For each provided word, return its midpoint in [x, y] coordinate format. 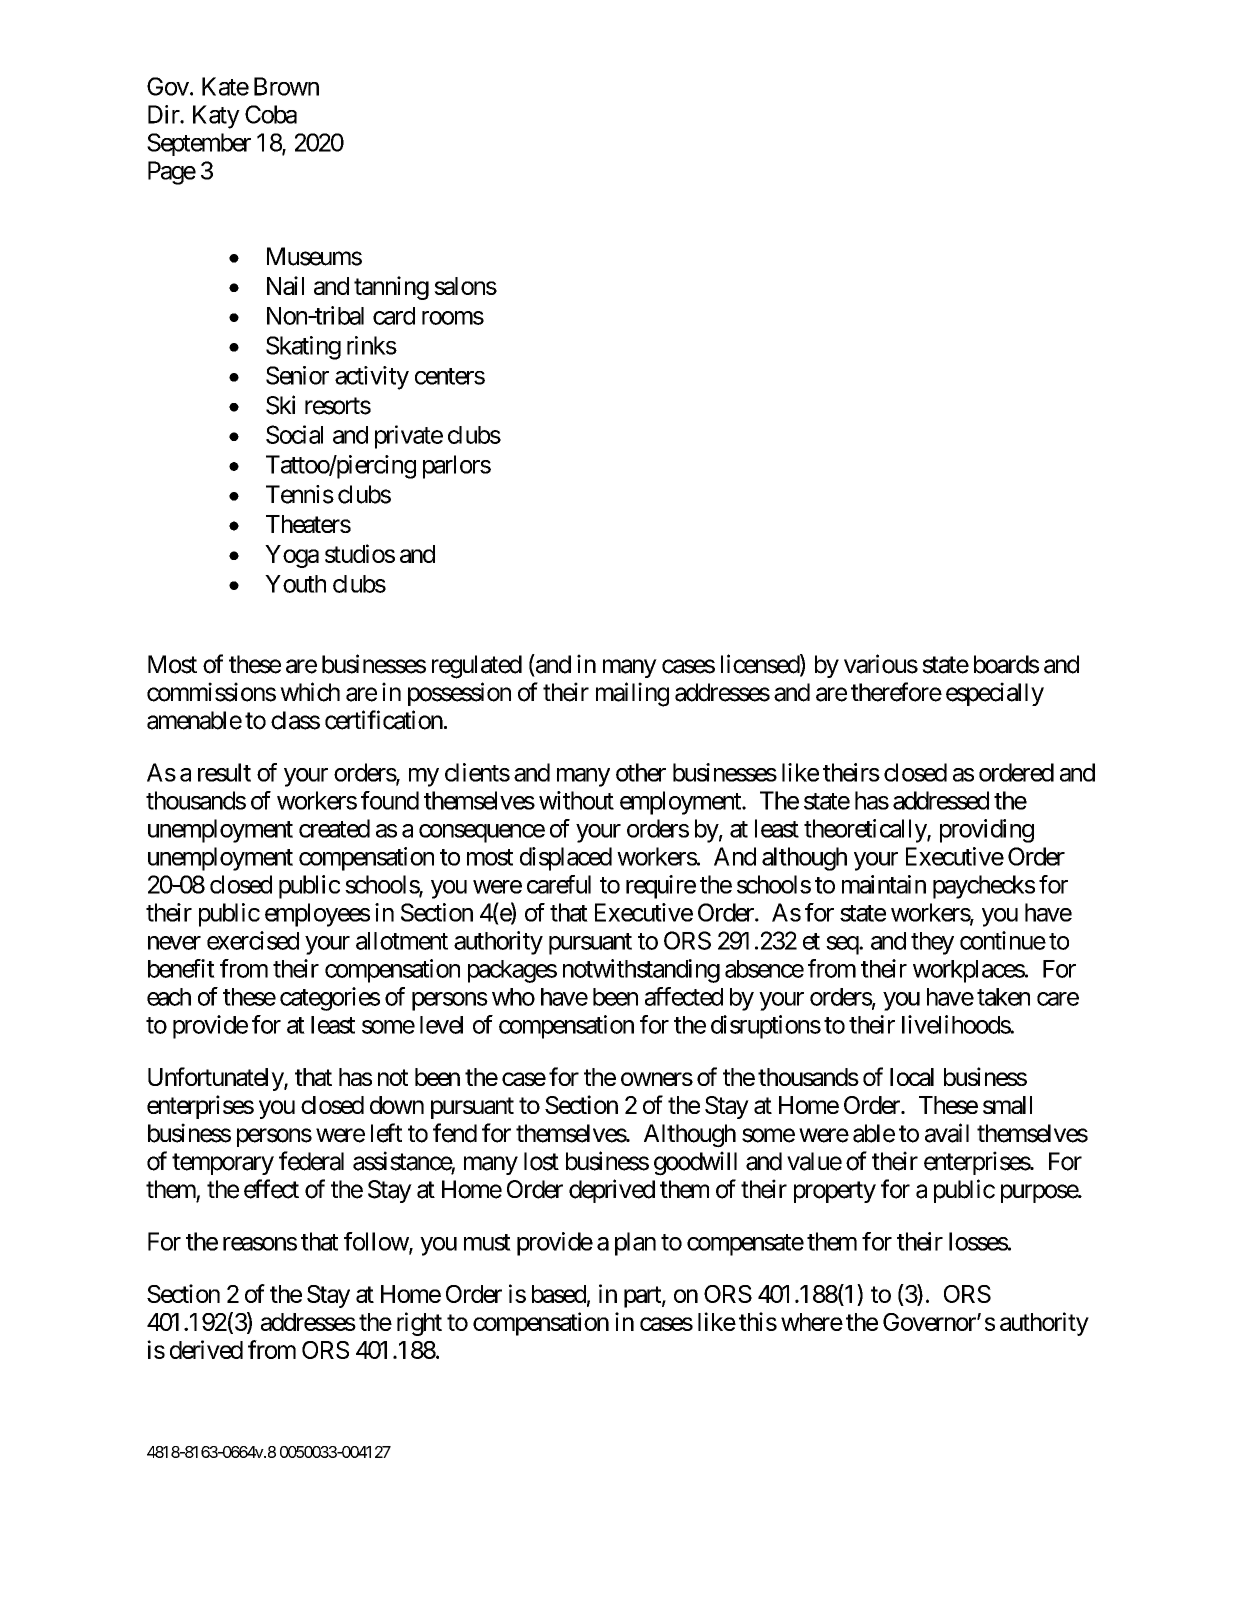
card [394, 316]
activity [372, 378]
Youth [295, 584]
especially [995, 694]
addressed [941, 800]
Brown [286, 86]
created [334, 828]
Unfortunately [216, 1079]
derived [206, 1349]
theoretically [866, 831]
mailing [632, 694]
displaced [566, 859]
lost [541, 1161]
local [912, 1077]
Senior [297, 375]
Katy [216, 117]
